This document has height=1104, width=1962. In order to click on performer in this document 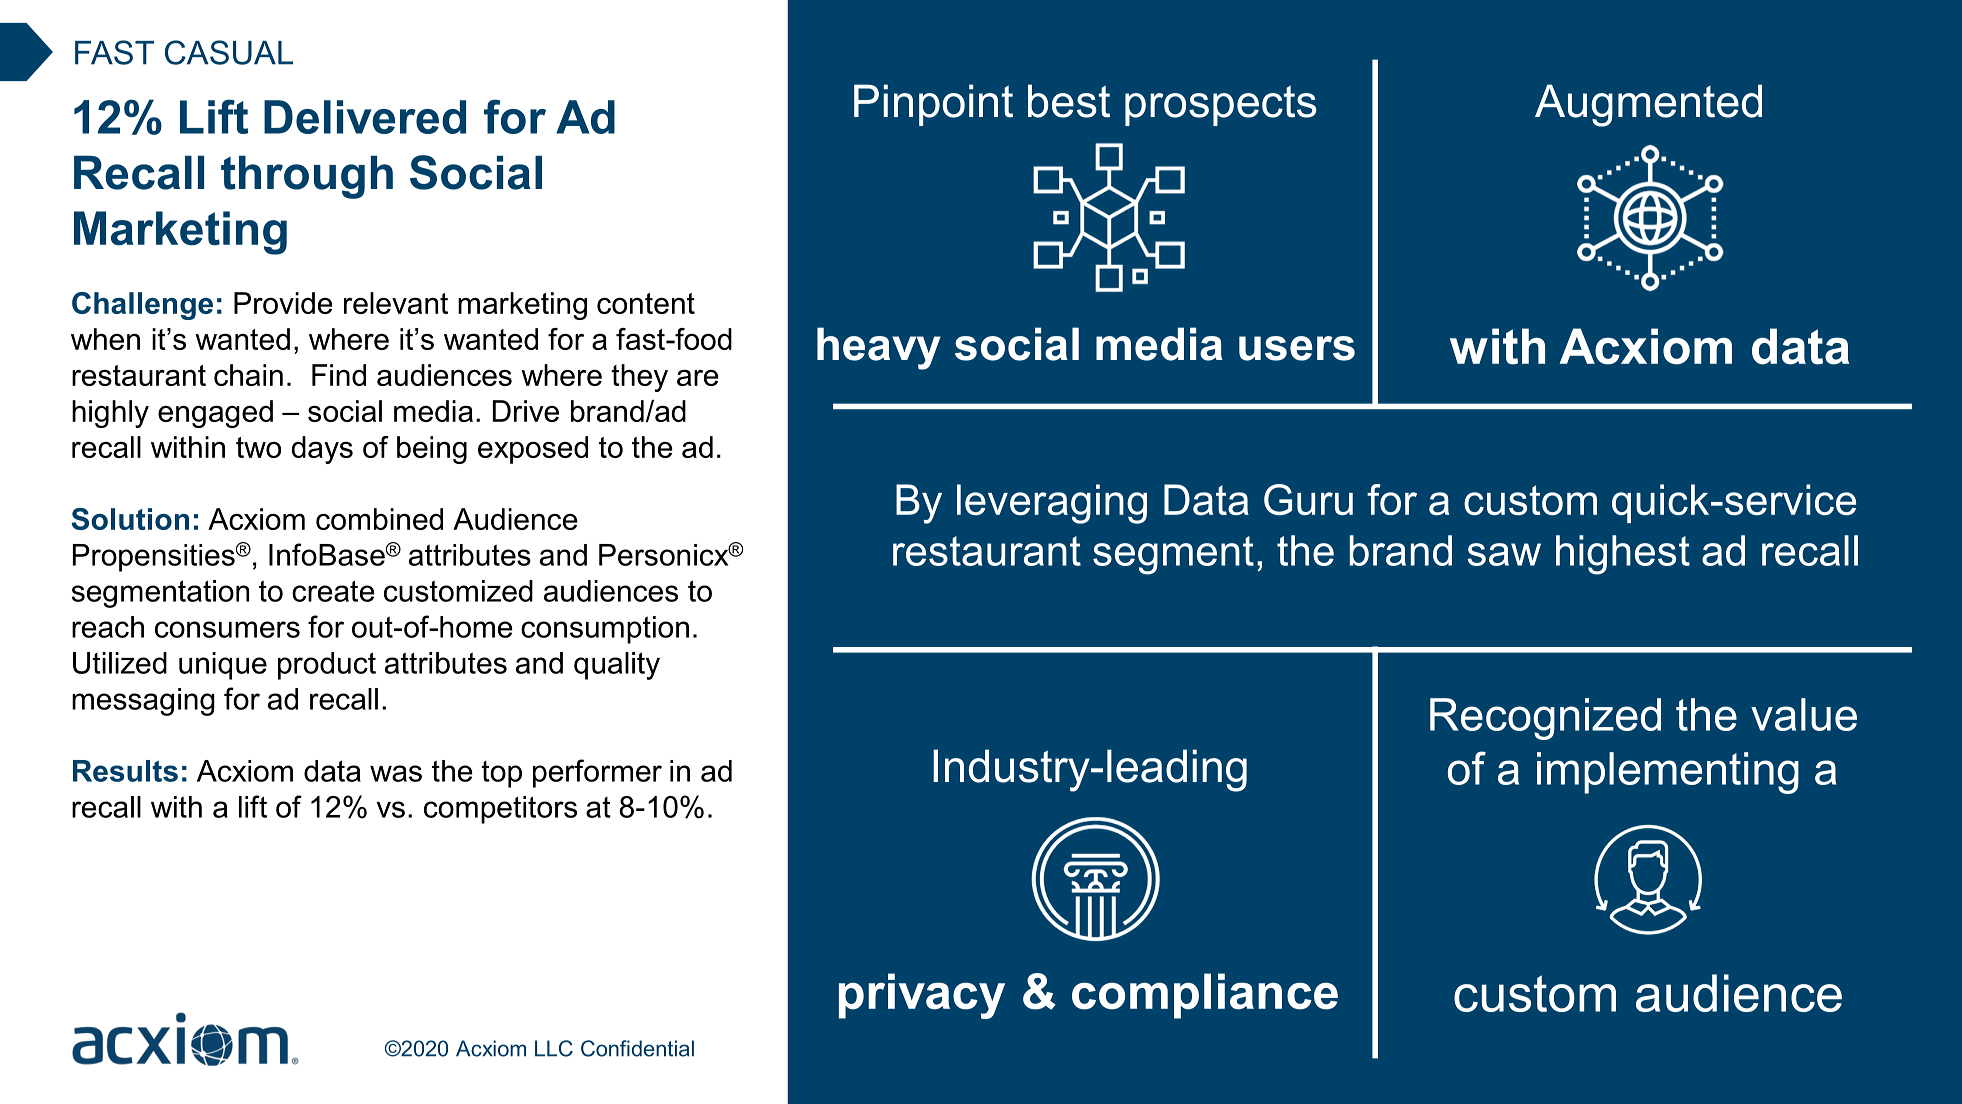, I will do `click(597, 773)`.
